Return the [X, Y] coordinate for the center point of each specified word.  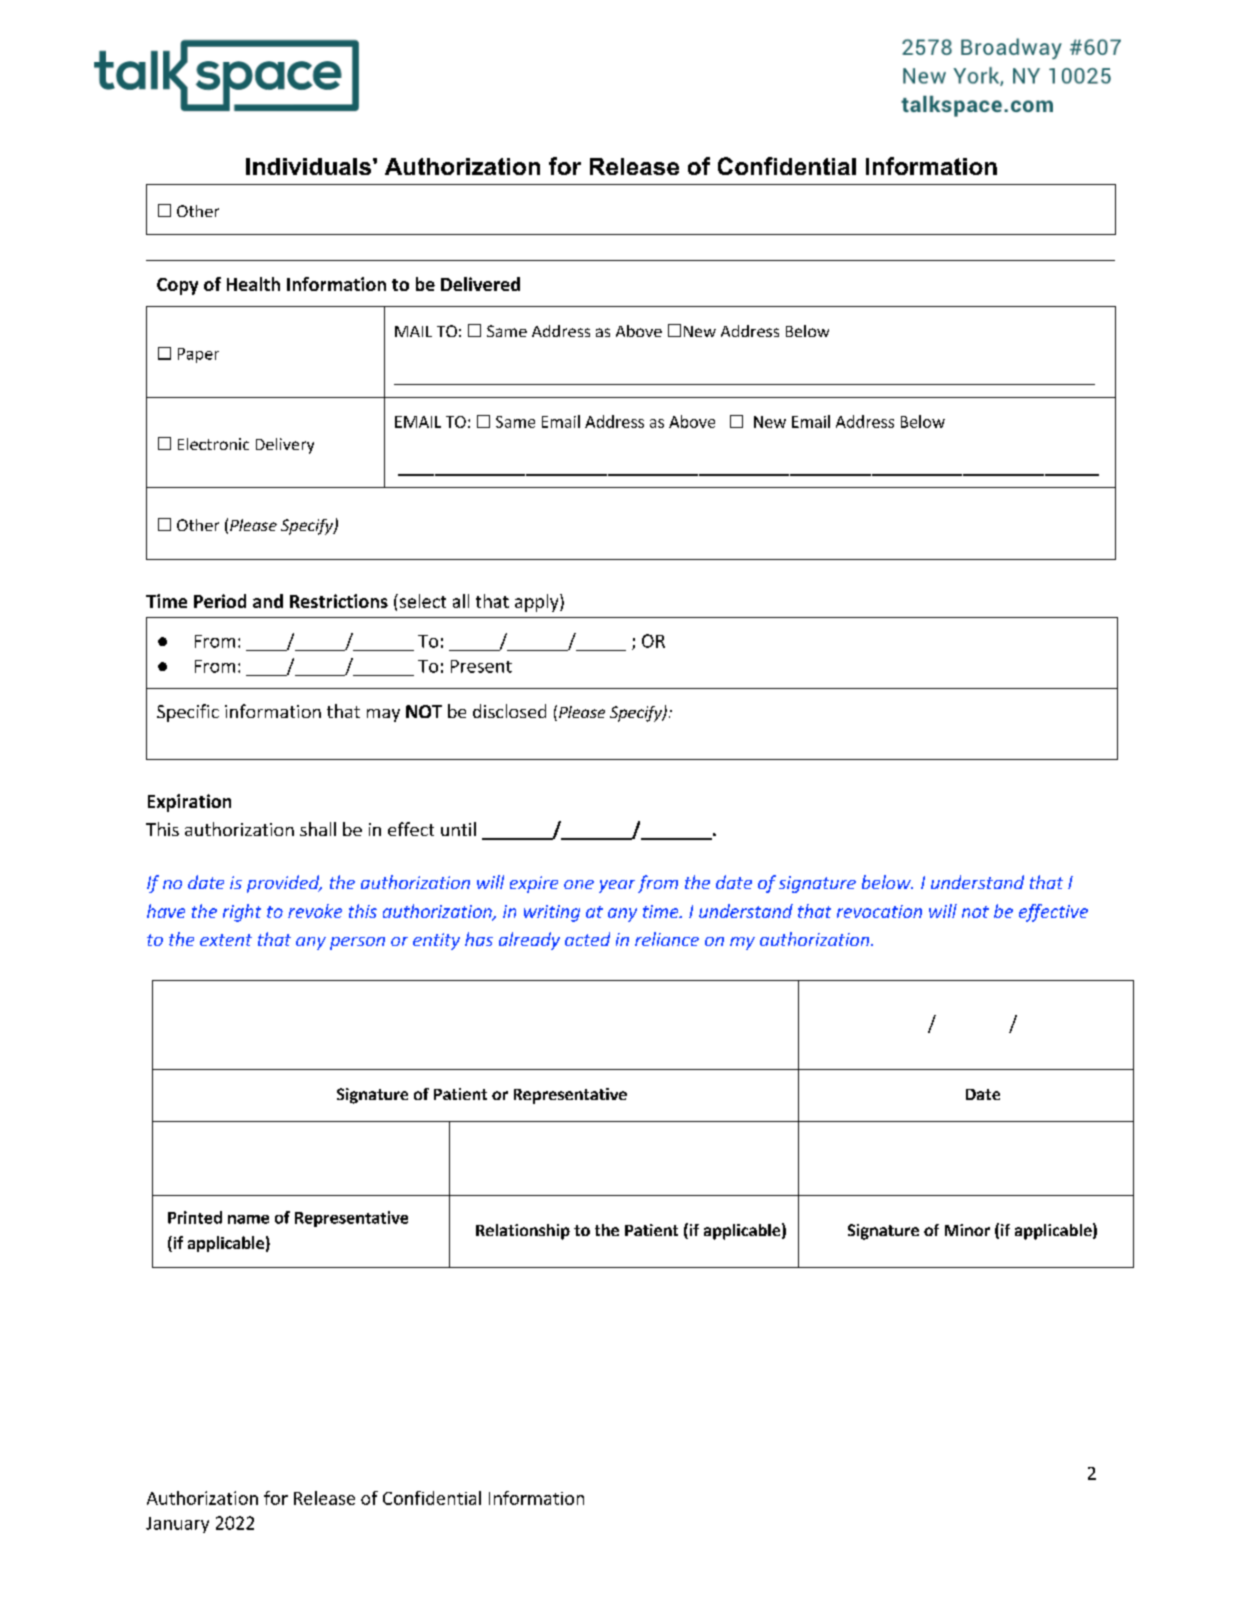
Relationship [523, 1232]
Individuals [308, 166]
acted [587, 939]
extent [226, 940]
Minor [967, 1230]
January [177, 1525]
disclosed [509, 711]
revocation [879, 911]
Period [220, 601]
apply [538, 603]
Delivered [480, 284]
